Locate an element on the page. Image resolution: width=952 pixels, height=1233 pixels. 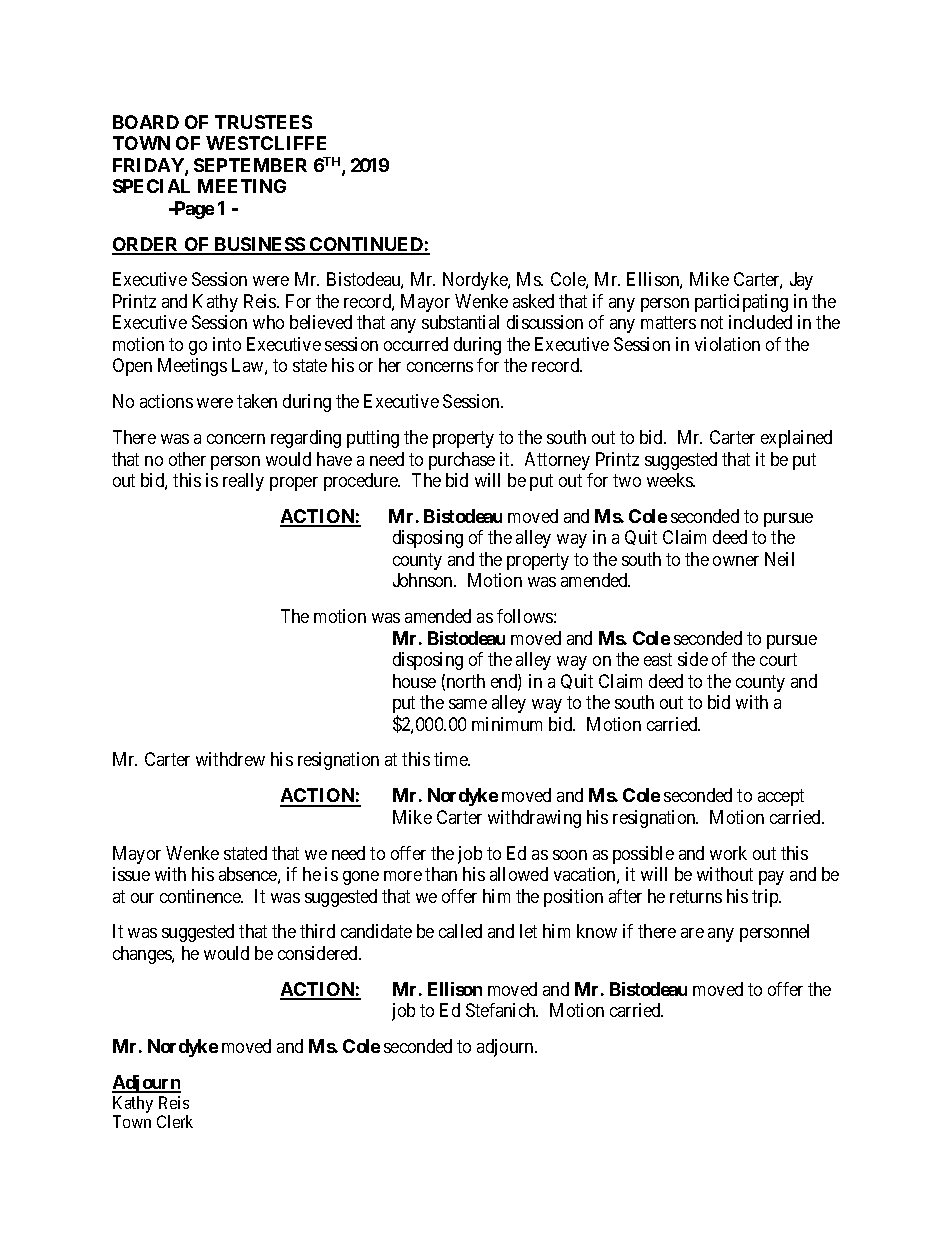
Clerk is located at coordinates (175, 1121).
